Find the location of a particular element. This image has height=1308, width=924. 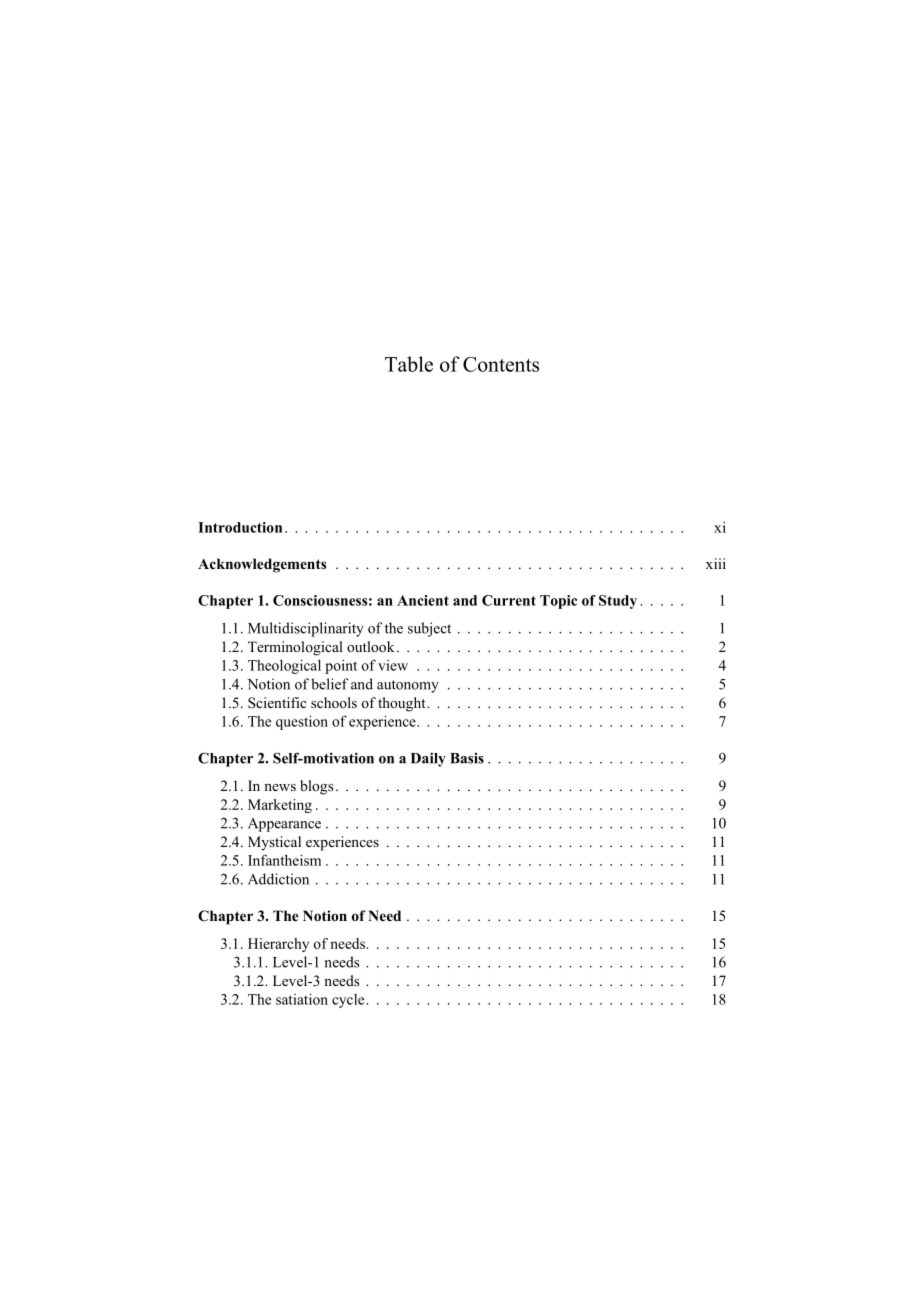

Hierarchy is located at coordinates (278, 945).
